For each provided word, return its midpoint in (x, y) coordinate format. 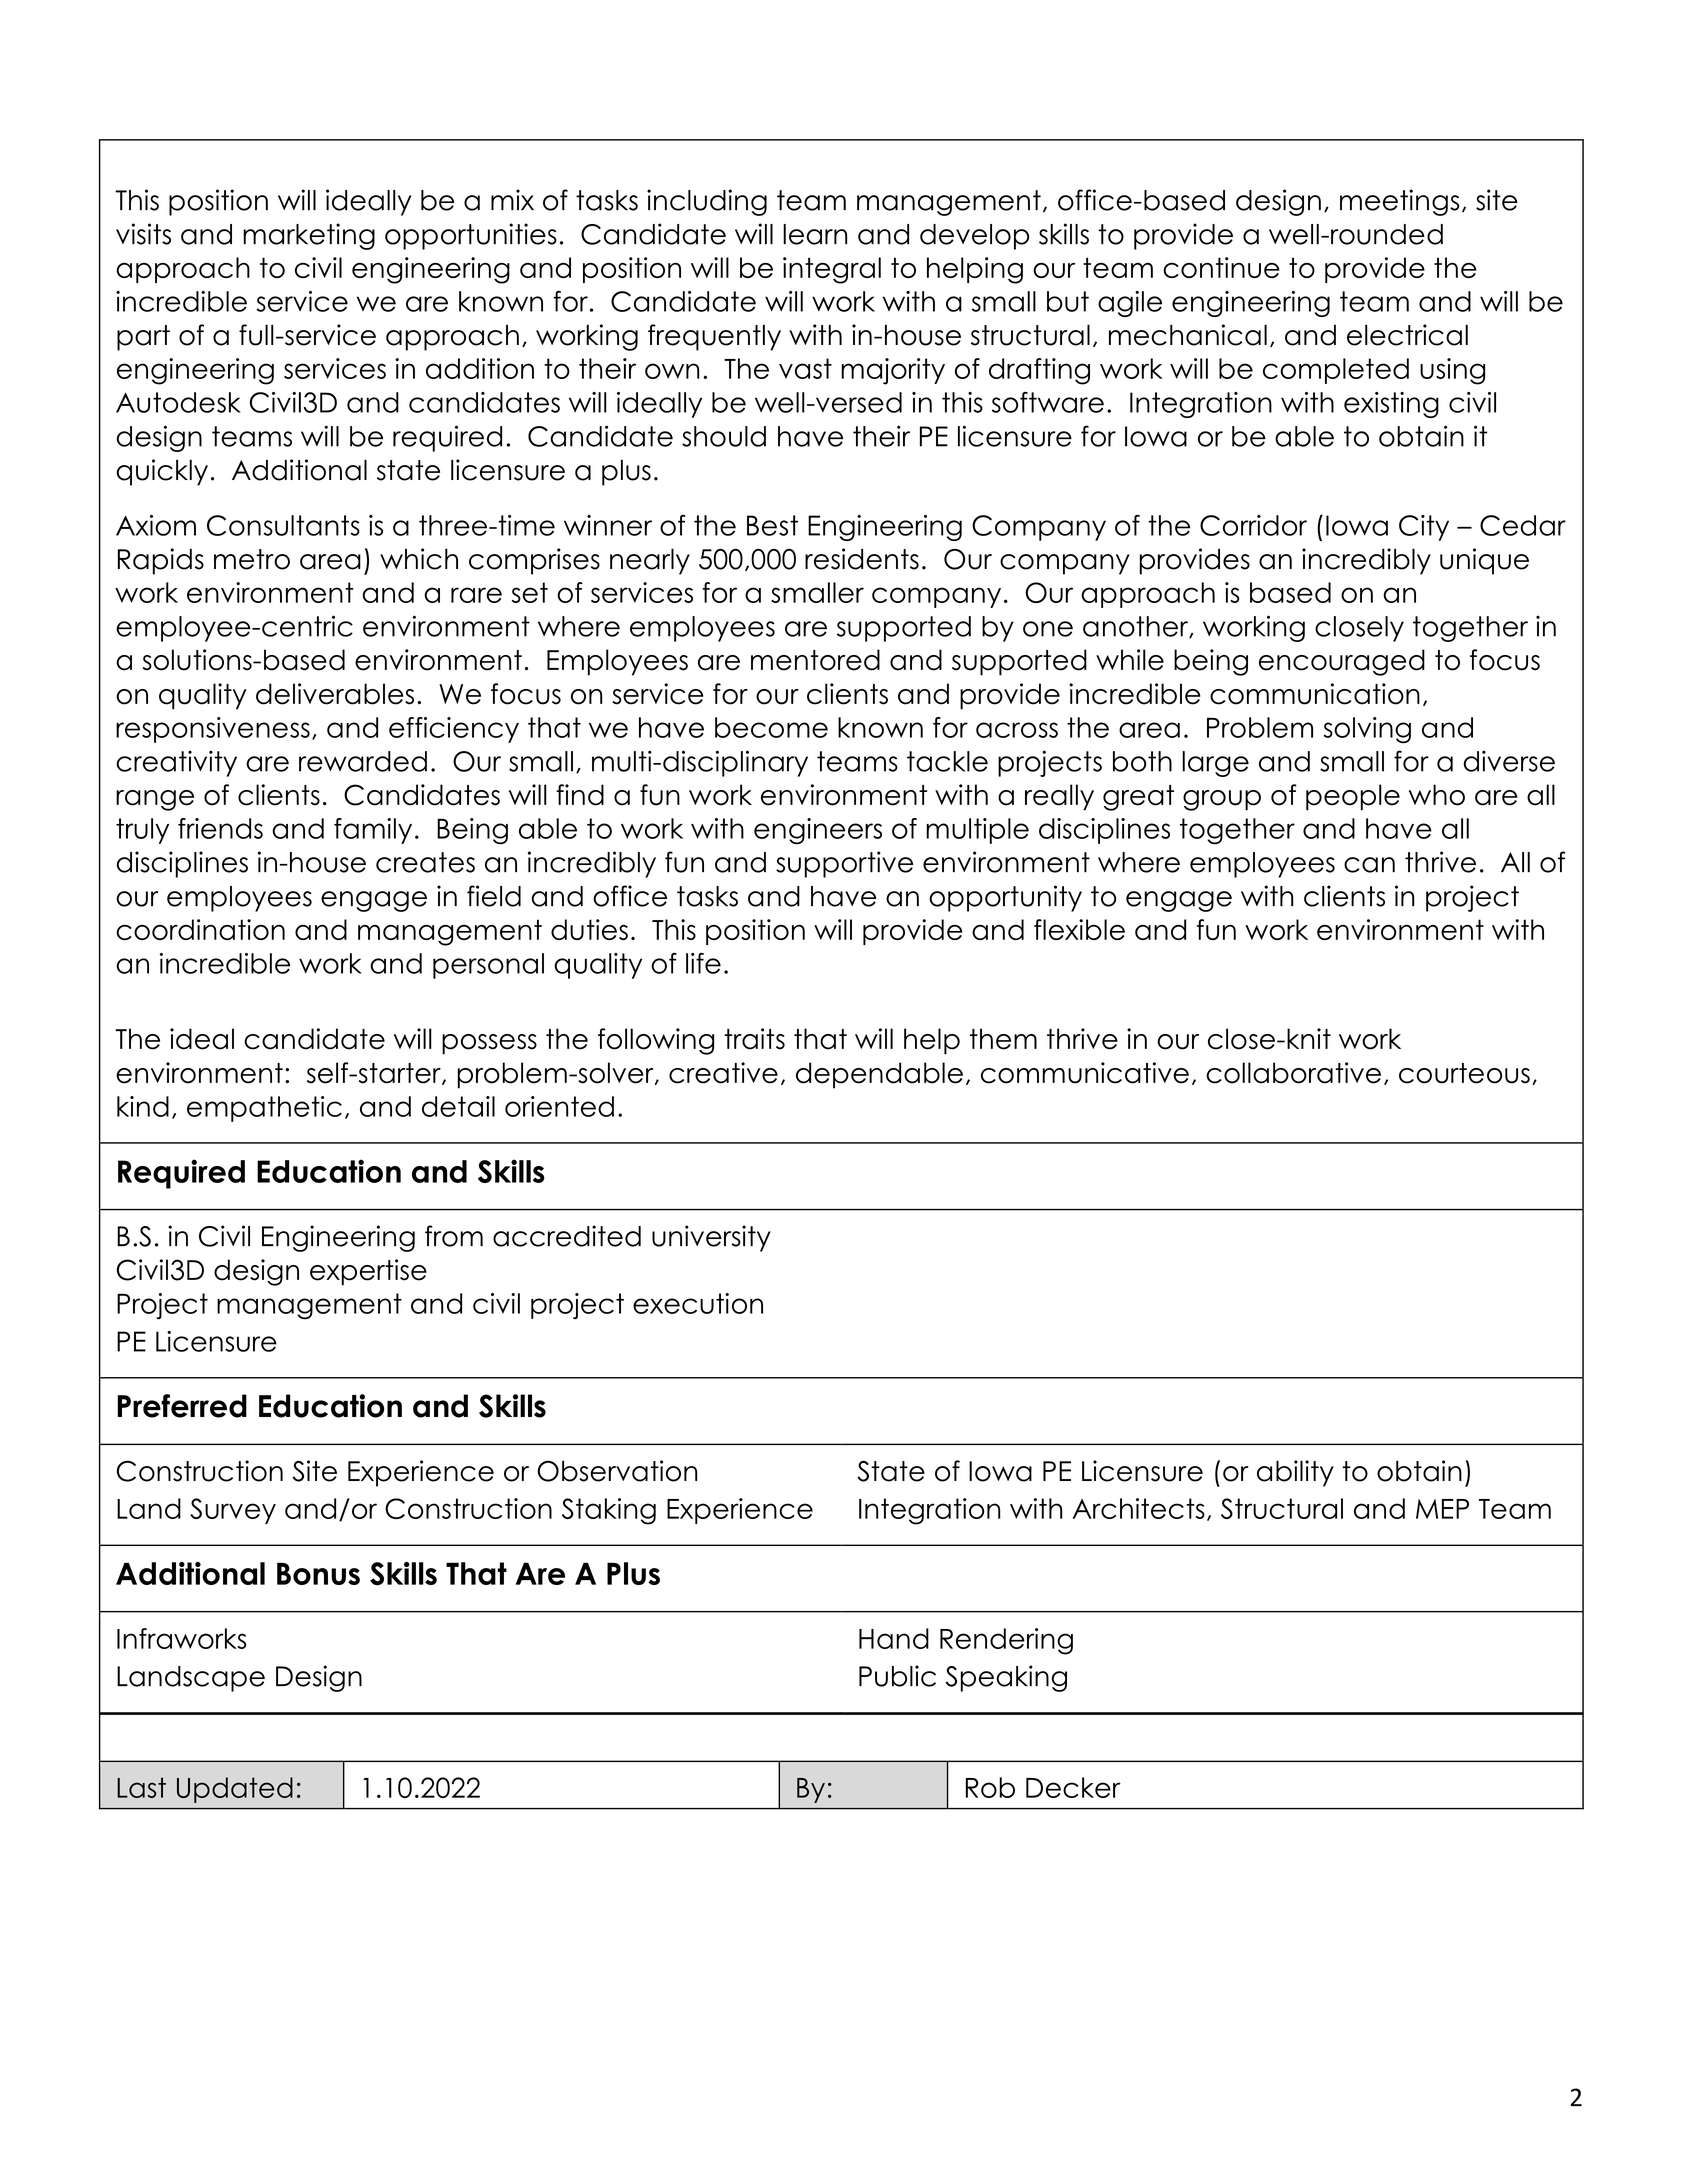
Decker (1073, 1787)
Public (897, 1676)
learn (815, 234)
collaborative (1293, 1073)
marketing (309, 236)
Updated (235, 1790)
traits (754, 1039)
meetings (1399, 202)
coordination (200, 929)
